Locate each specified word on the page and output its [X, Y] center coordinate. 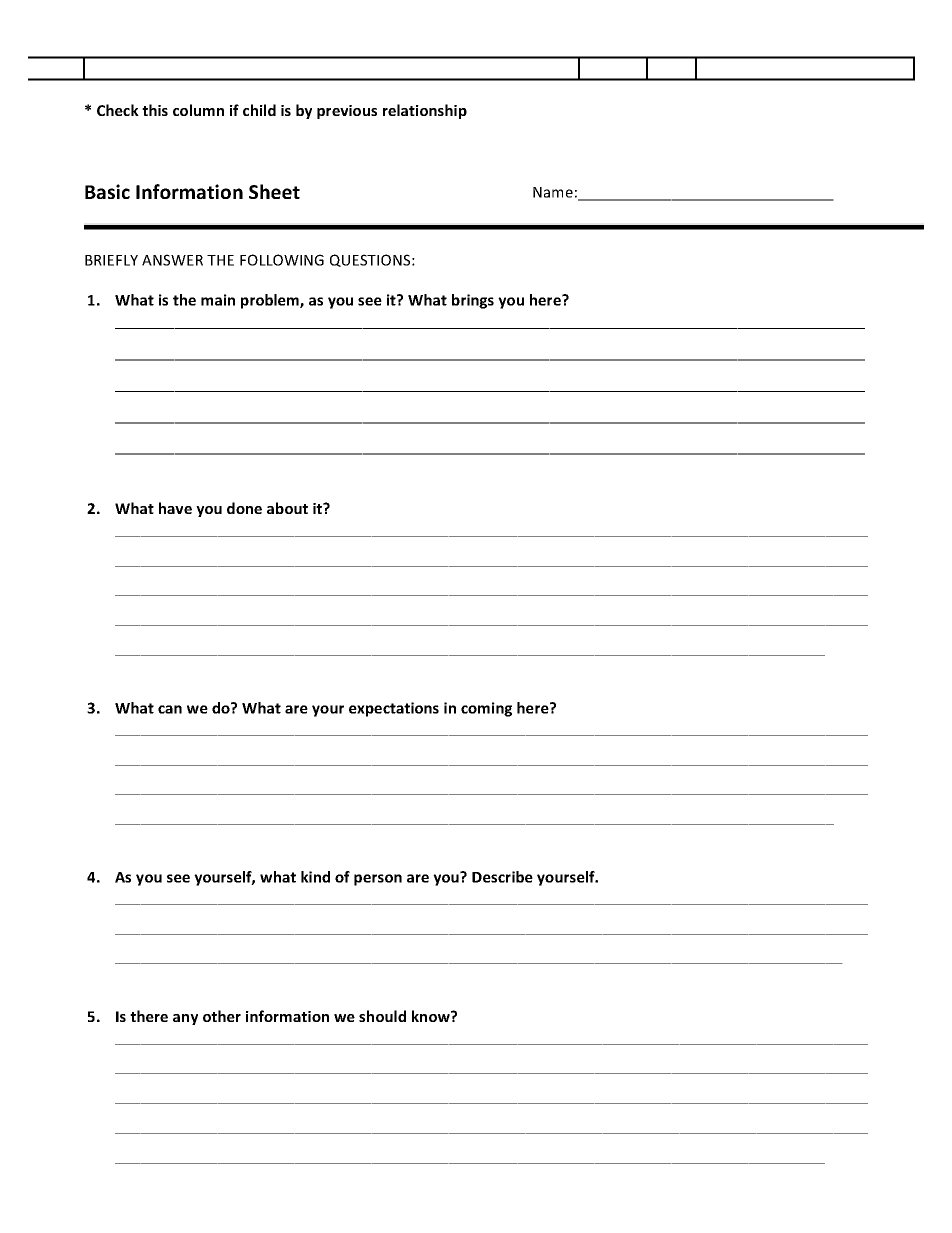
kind [315, 877]
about [287, 508]
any [185, 1019]
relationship [425, 111]
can [170, 709]
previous [347, 112]
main [218, 300]
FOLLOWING [282, 260]
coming [486, 709]
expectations [394, 709]
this [155, 110]
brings [473, 301]
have [175, 508]
